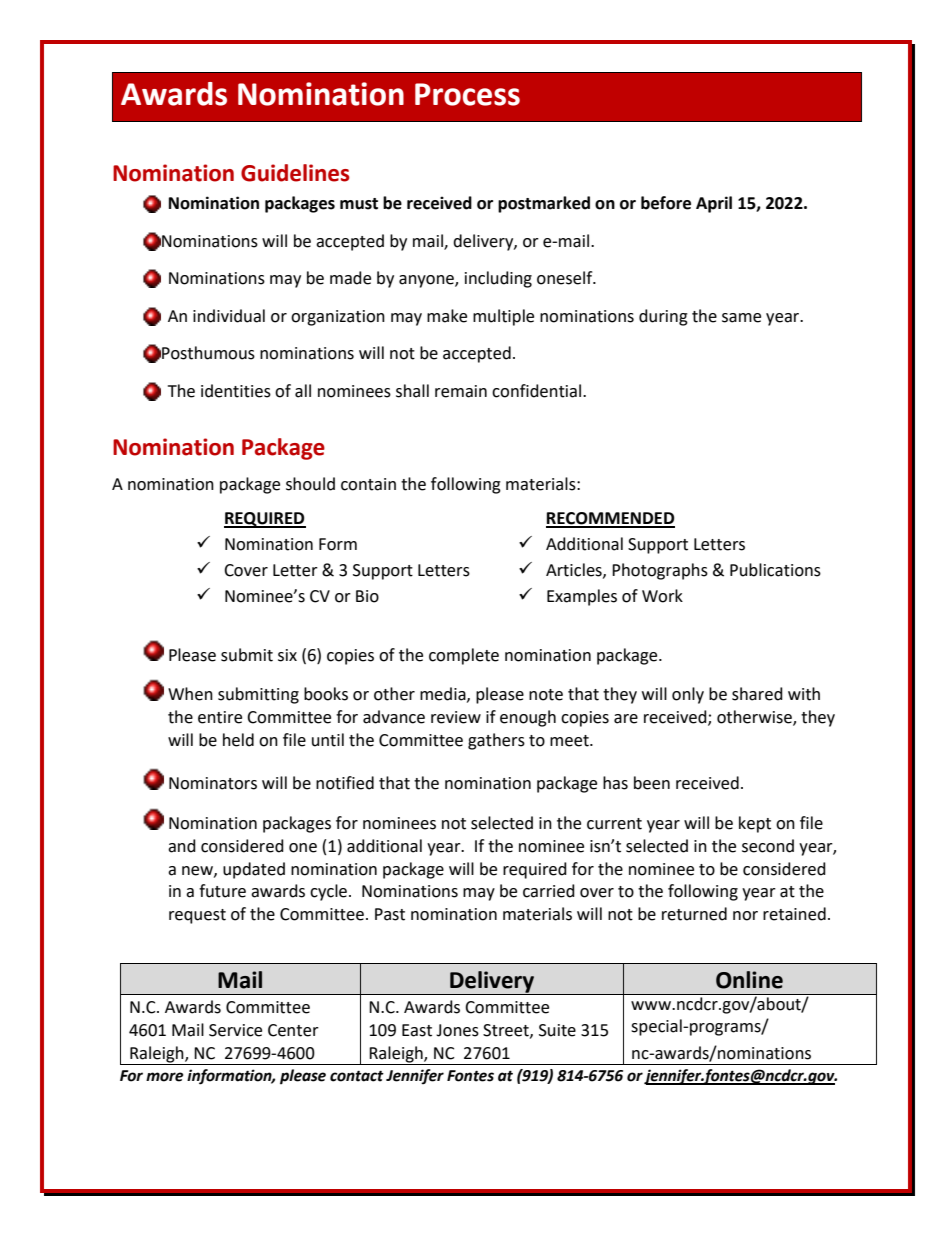 The image size is (952, 1233). Describe the element at coordinates (503, 317) in the screenshot. I see `multiple` at that location.
